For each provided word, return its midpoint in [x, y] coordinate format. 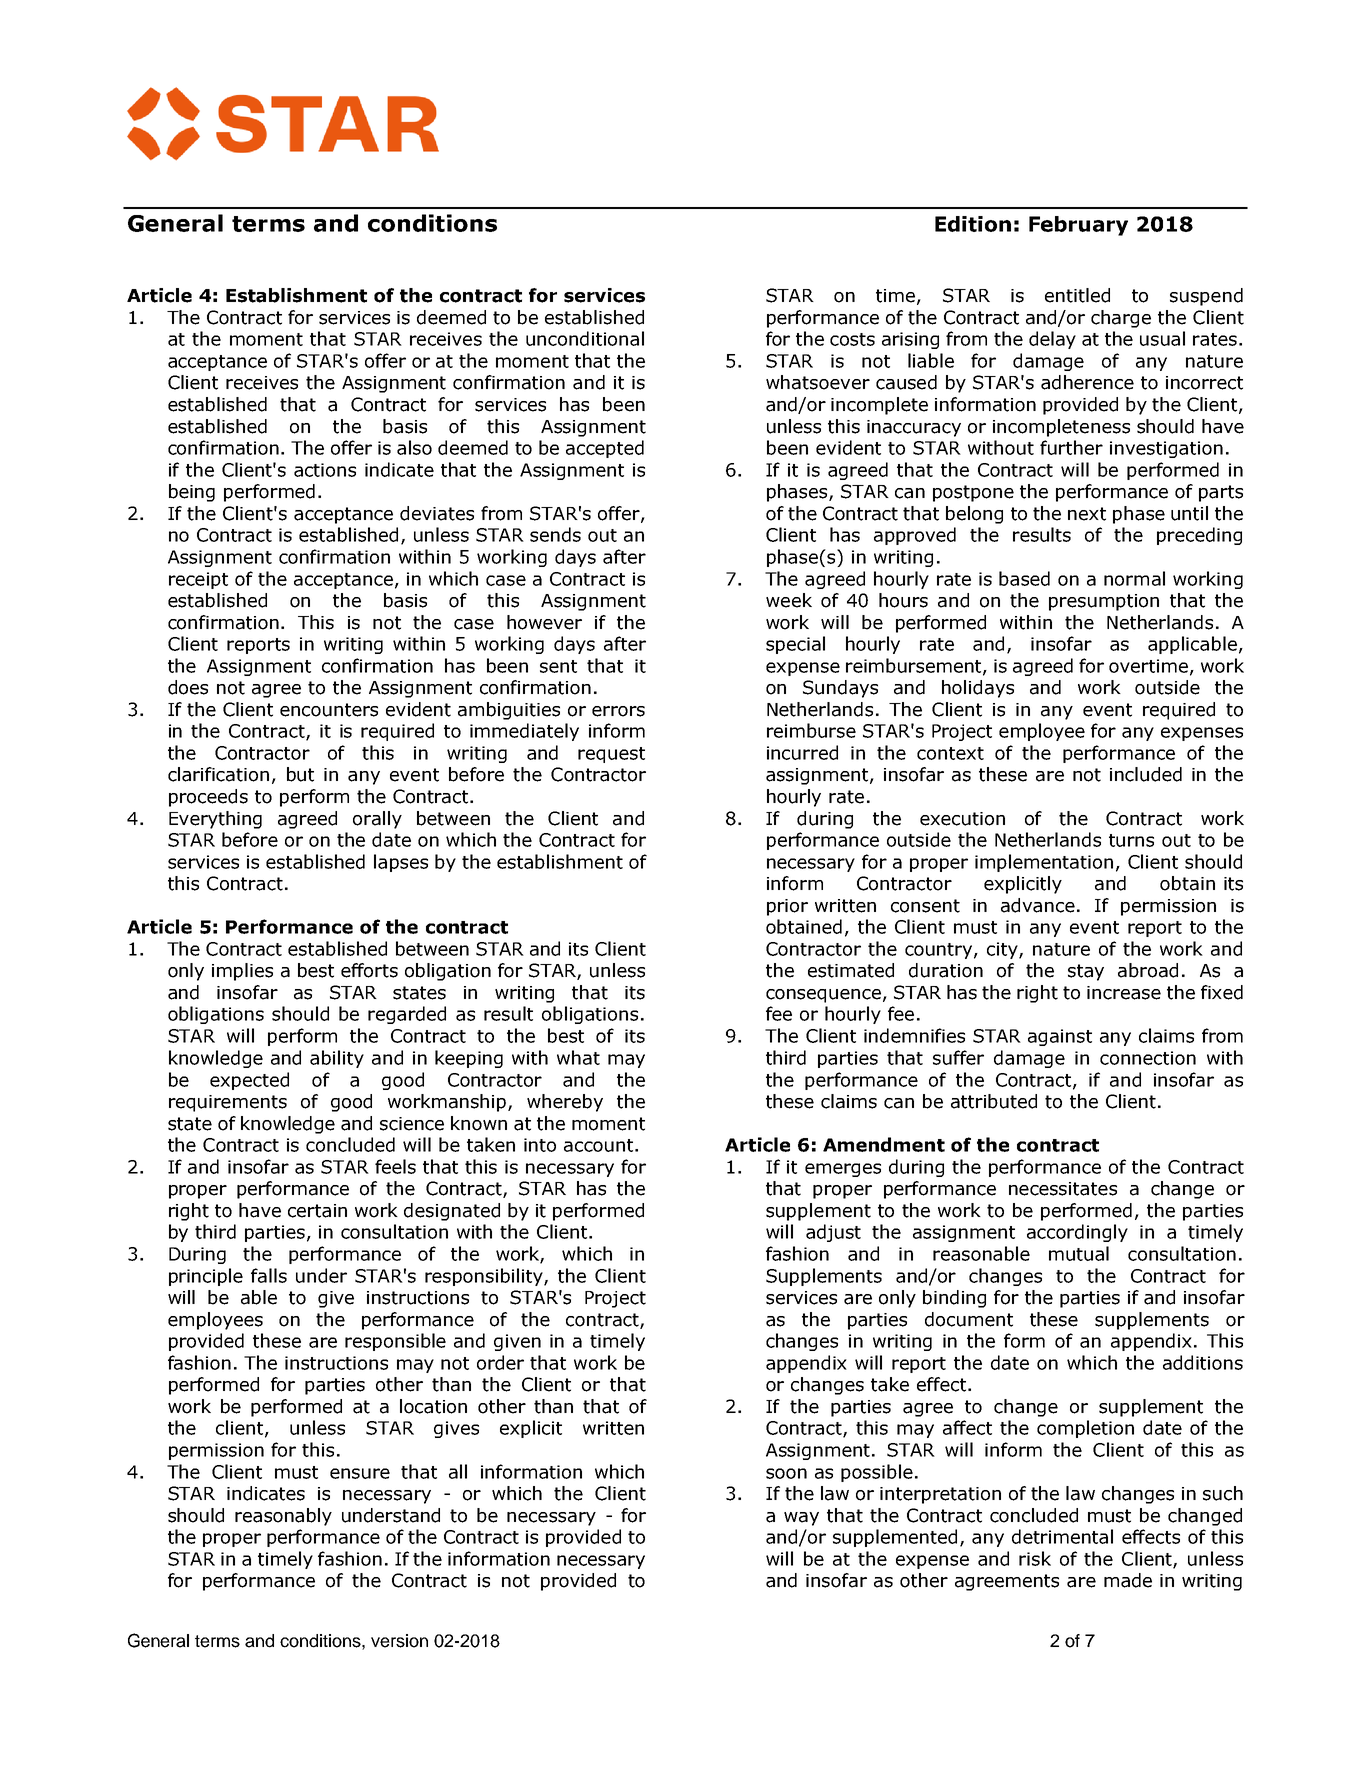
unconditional [585, 338]
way [801, 1519]
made [1128, 1580]
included [1146, 774]
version [399, 1641]
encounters [329, 710]
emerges [843, 1170]
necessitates [1063, 1189]
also [414, 447]
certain [317, 1211]
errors [618, 711]
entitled [1077, 295]
